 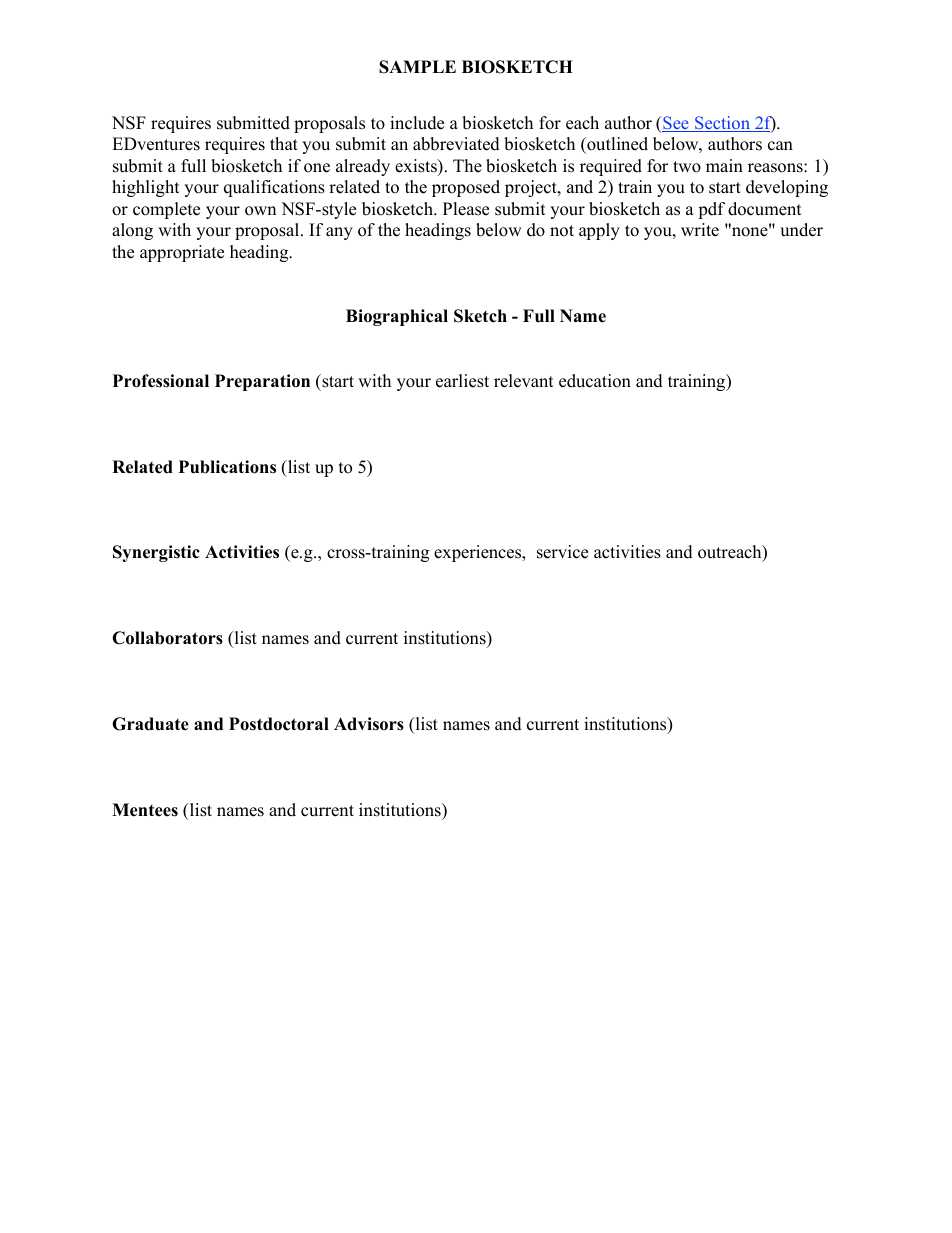 What do you see at coordinates (182, 253) in the page?
I see `appropriate` at bounding box center [182, 253].
